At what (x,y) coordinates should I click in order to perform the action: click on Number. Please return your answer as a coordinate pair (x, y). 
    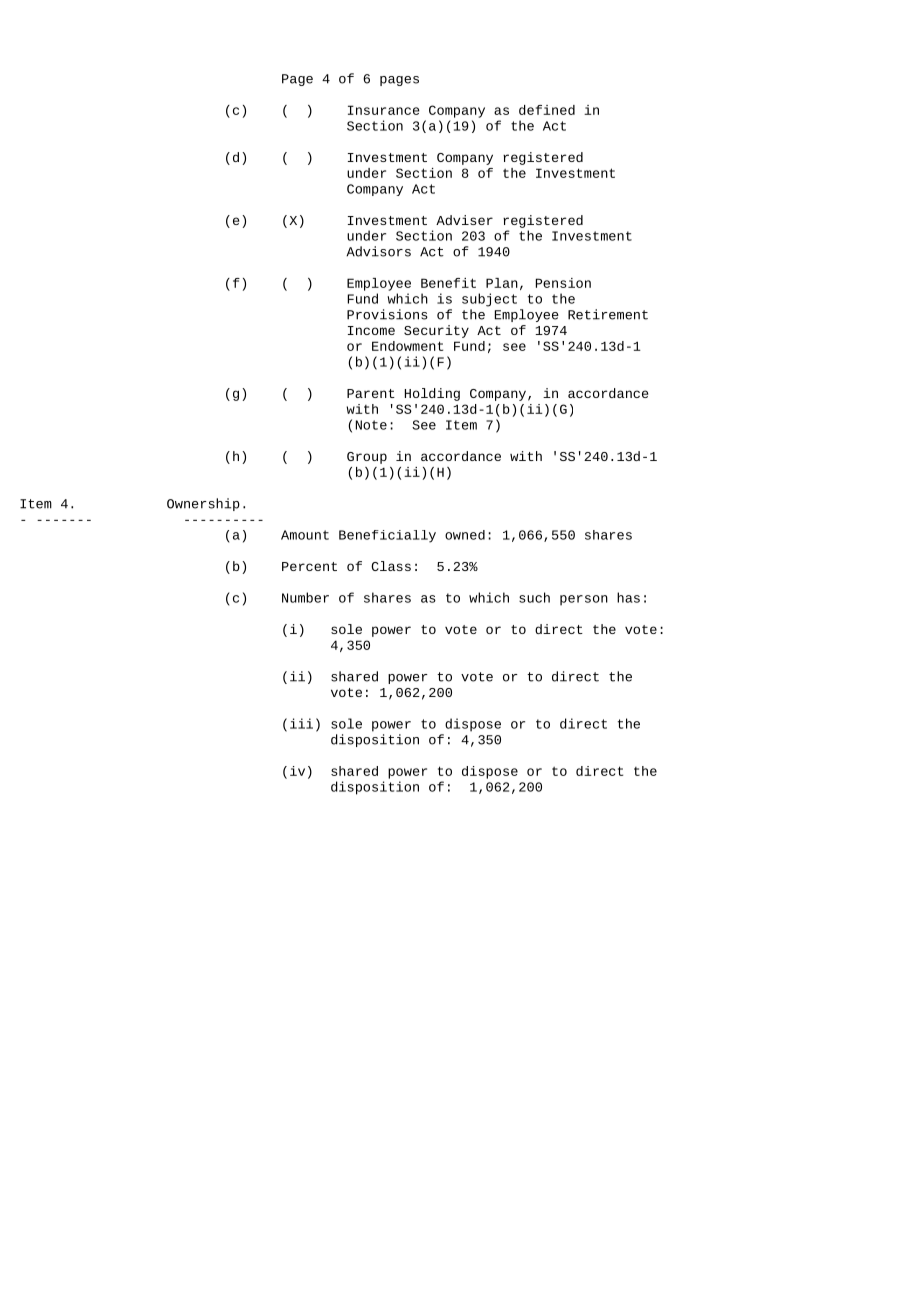
    Looking at the image, I should click on (305, 597).
